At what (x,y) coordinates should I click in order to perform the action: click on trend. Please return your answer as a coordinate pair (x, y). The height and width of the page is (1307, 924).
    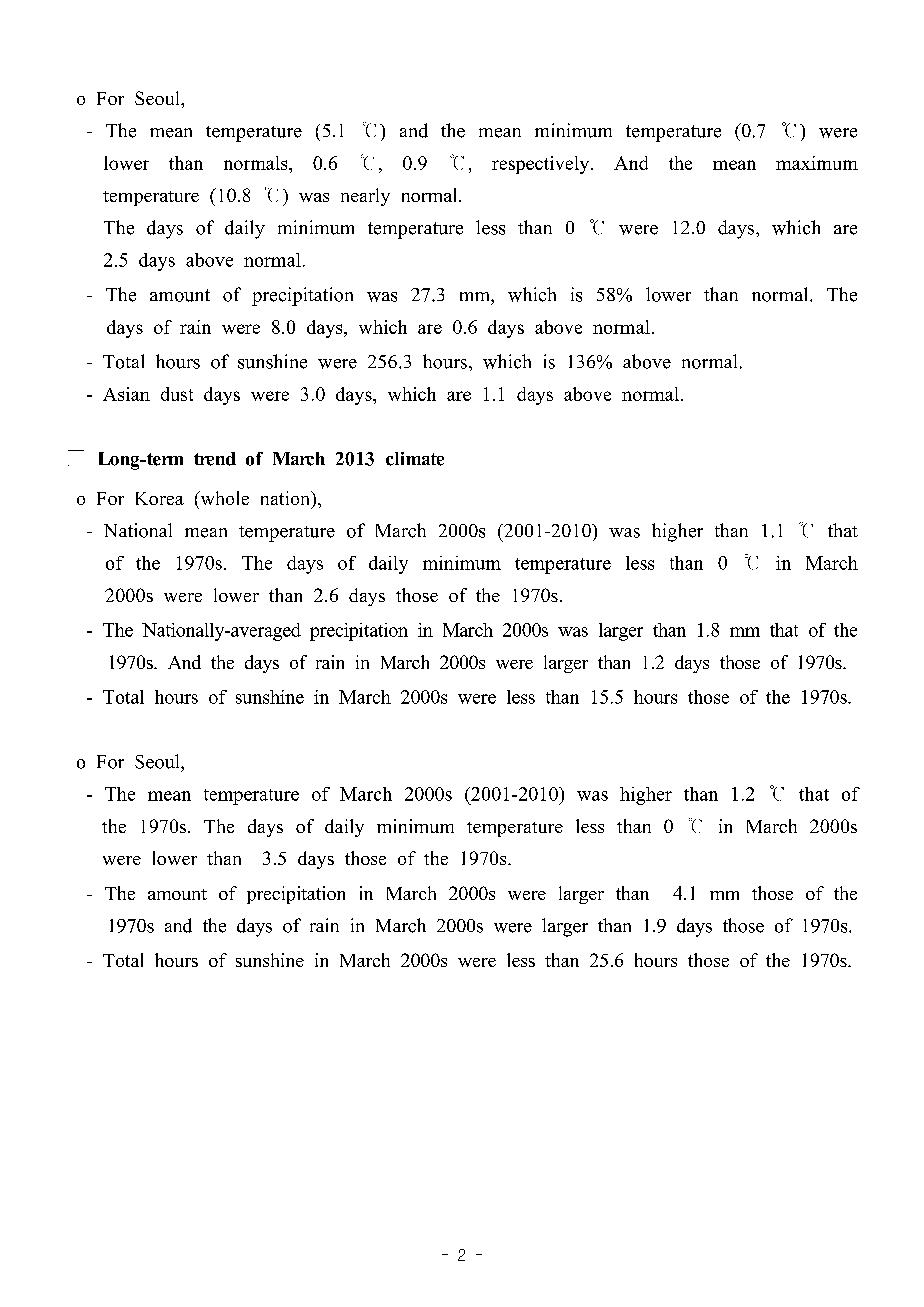
    Looking at the image, I should click on (215, 459).
